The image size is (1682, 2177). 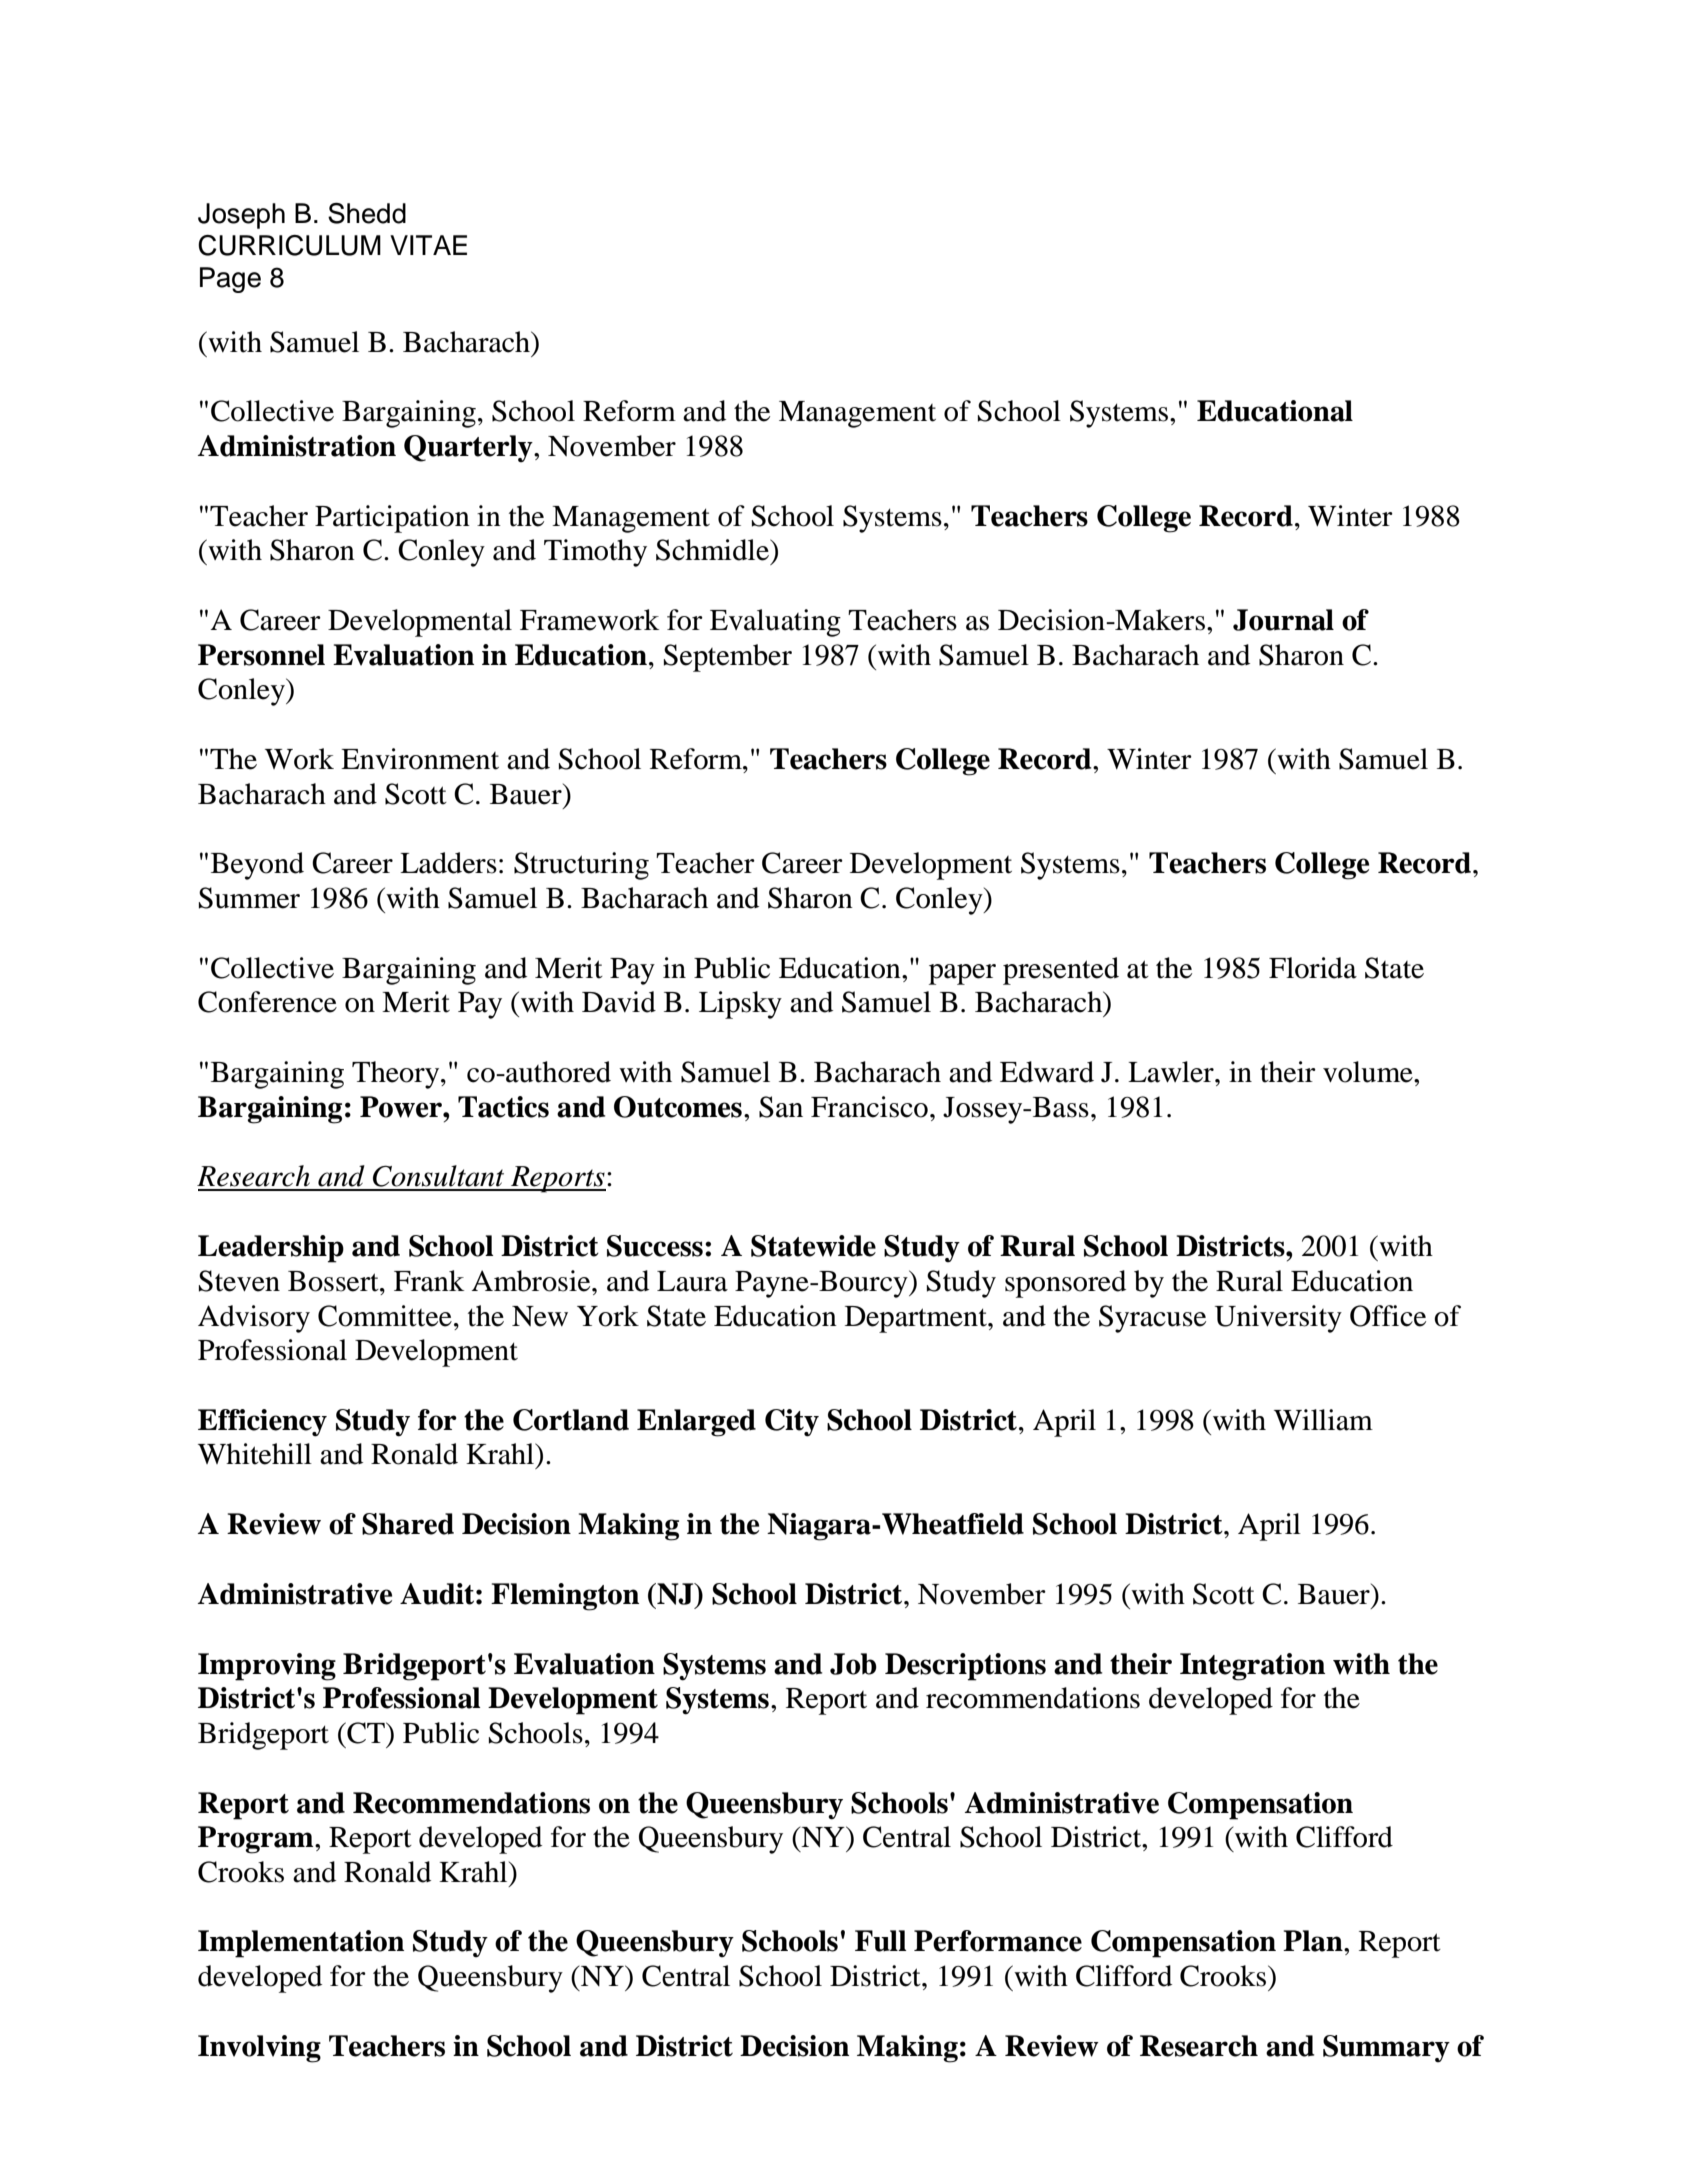 I want to click on VITAE, so click(x=428, y=245).
